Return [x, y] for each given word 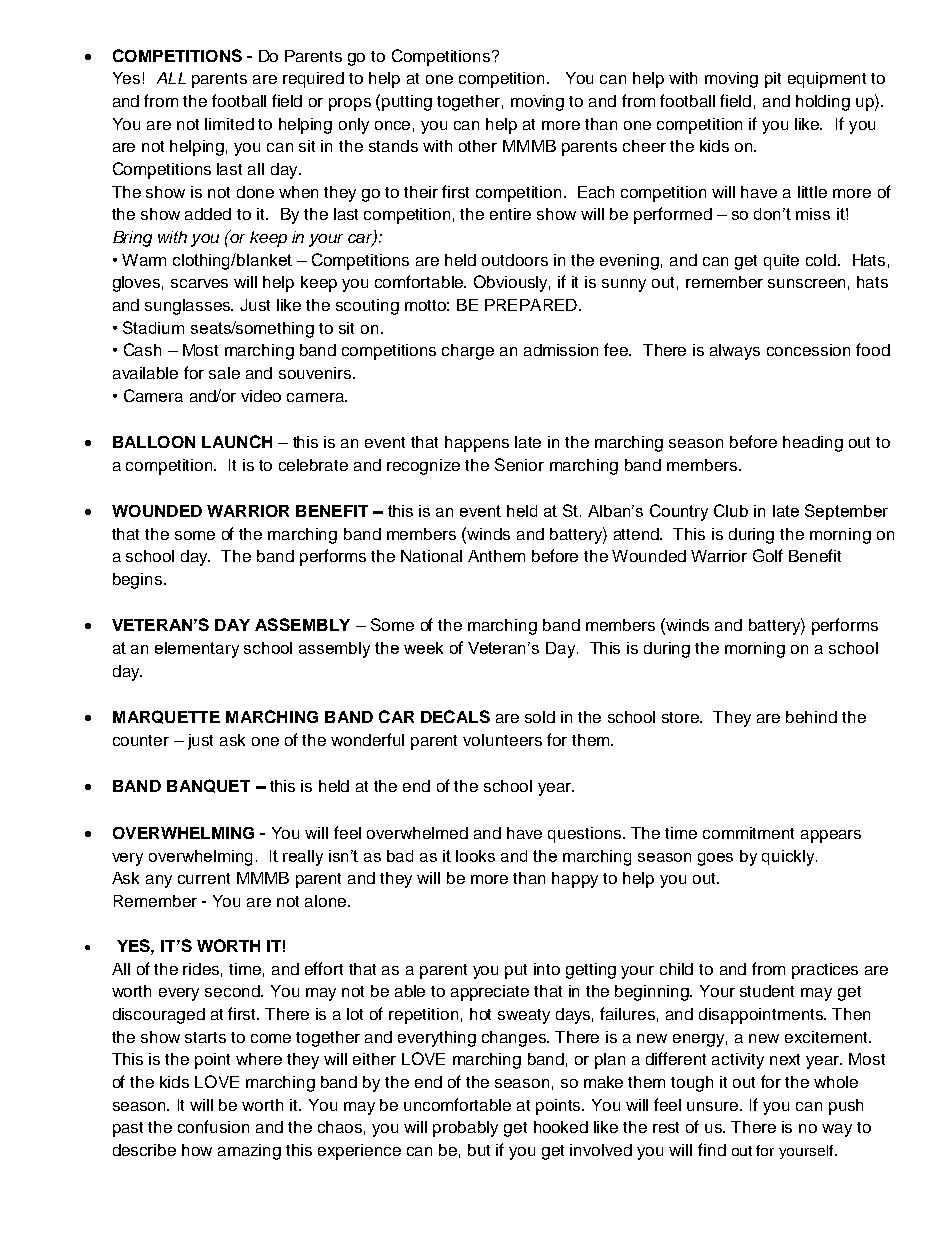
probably [465, 1129]
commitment [748, 833]
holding [823, 103]
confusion [213, 1126]
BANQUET [208, 786]
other [478, 146]
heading [813, 444]
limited [229, 124]
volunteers [502, 740]
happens [477, 444]
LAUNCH [237, 441]
